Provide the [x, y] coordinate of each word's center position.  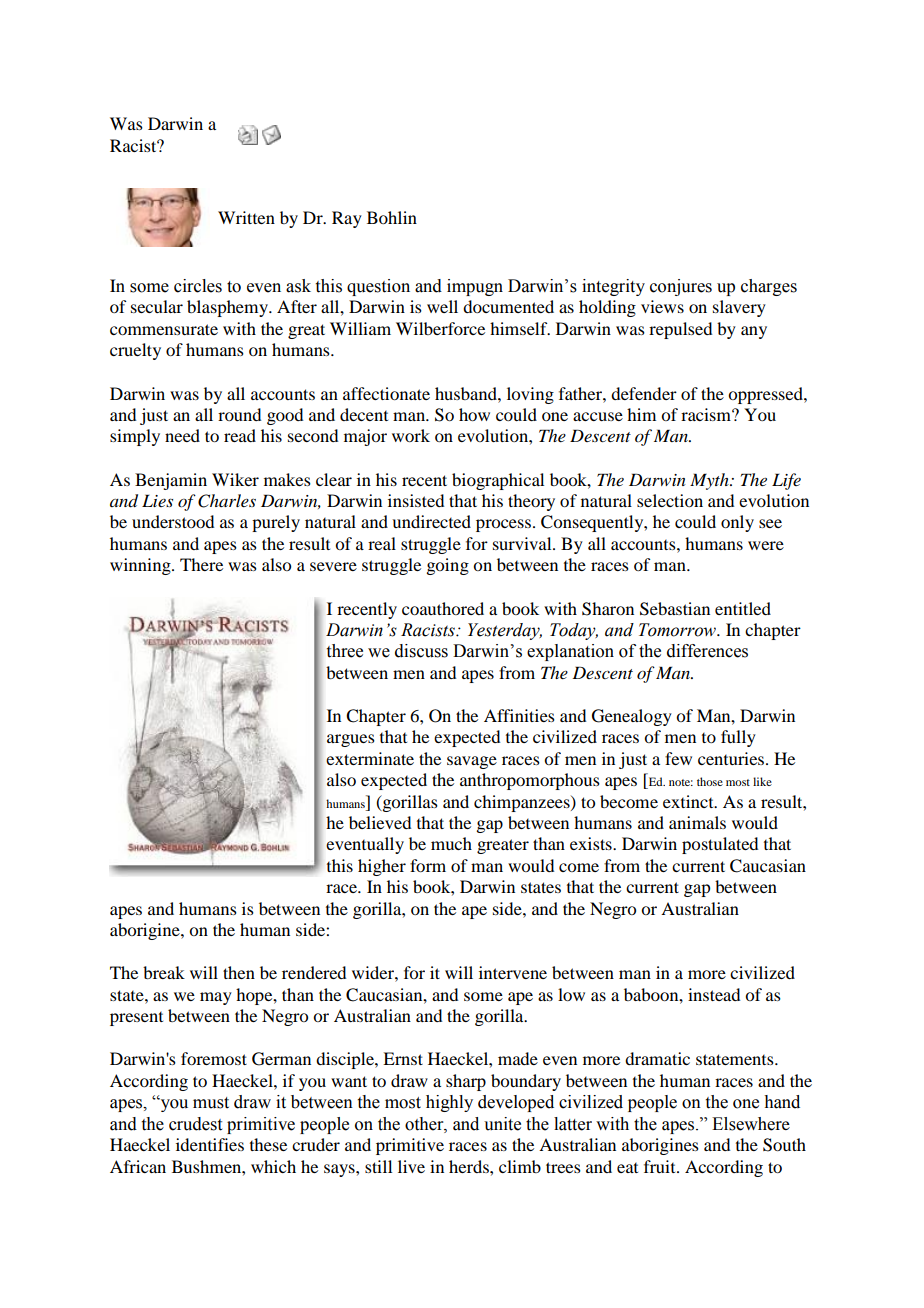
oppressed [766, 395]
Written [246, 217]
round [239, 414]
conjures [681, 287]
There [201, 564]
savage [472, 762]
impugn [475, 287]
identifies [210, 1144]
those [710, 781]
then [239, 972]
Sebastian [675, 609]
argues [351, 740]
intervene [513, 972]
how [474, 414]
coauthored [443, 608]
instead [714, 994]
